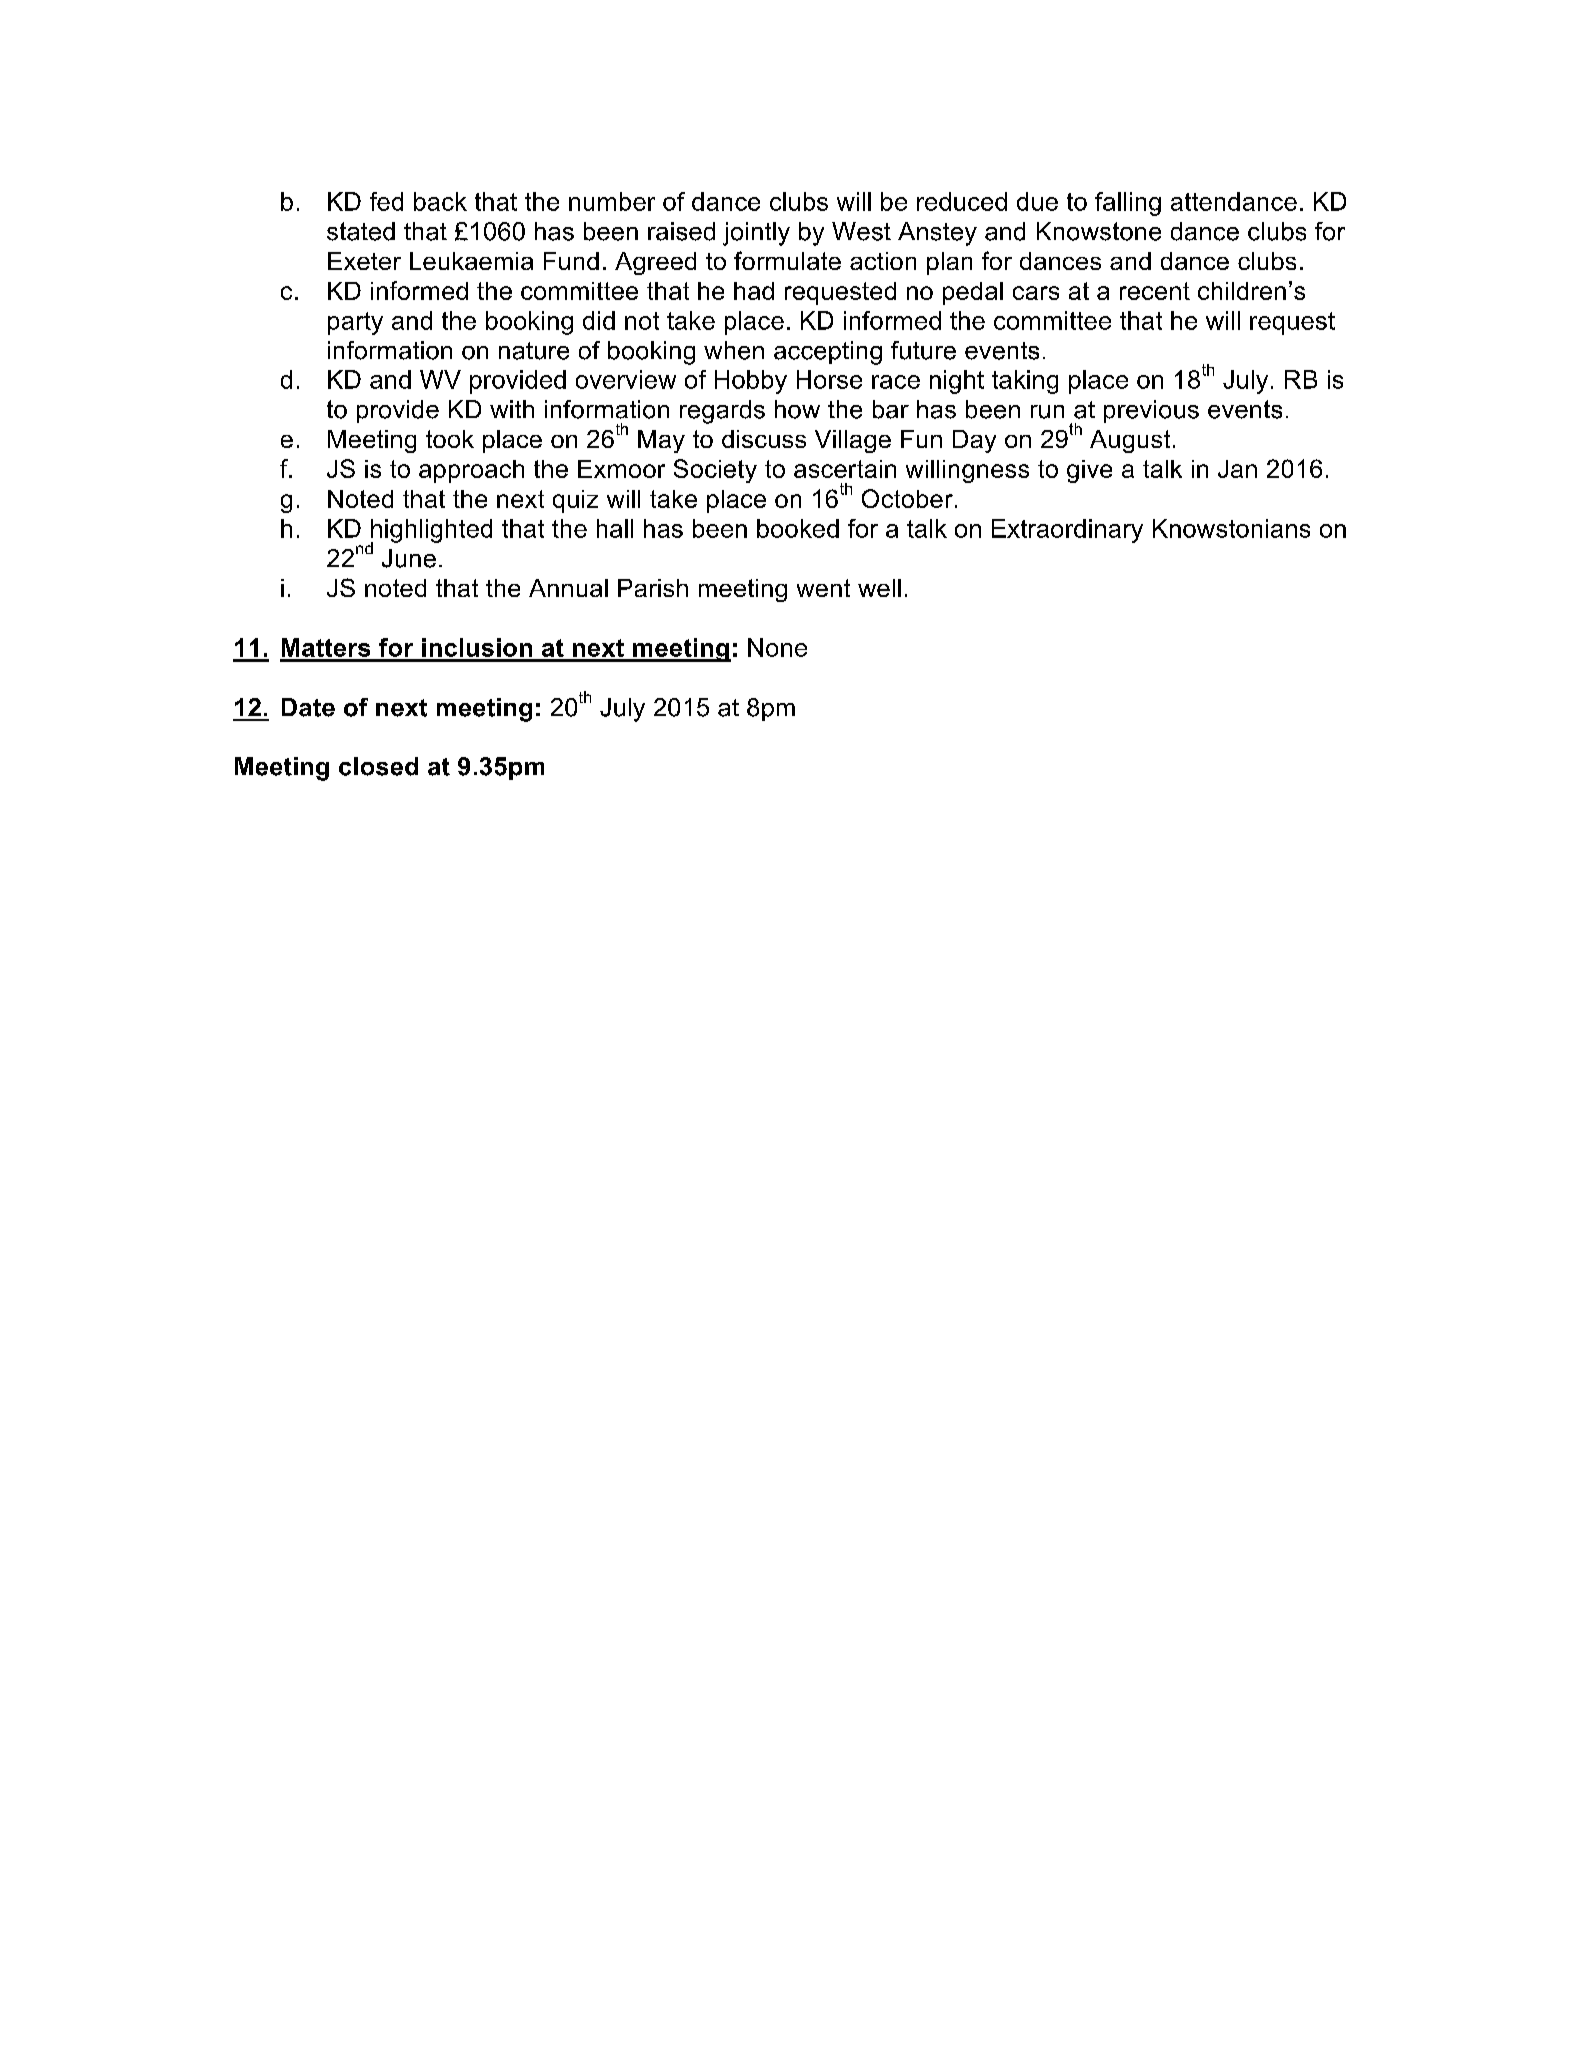  What do you see at coordinates (1128, 204) in the screenshot?
I see `falling` at bounding box center [1128, 204].
